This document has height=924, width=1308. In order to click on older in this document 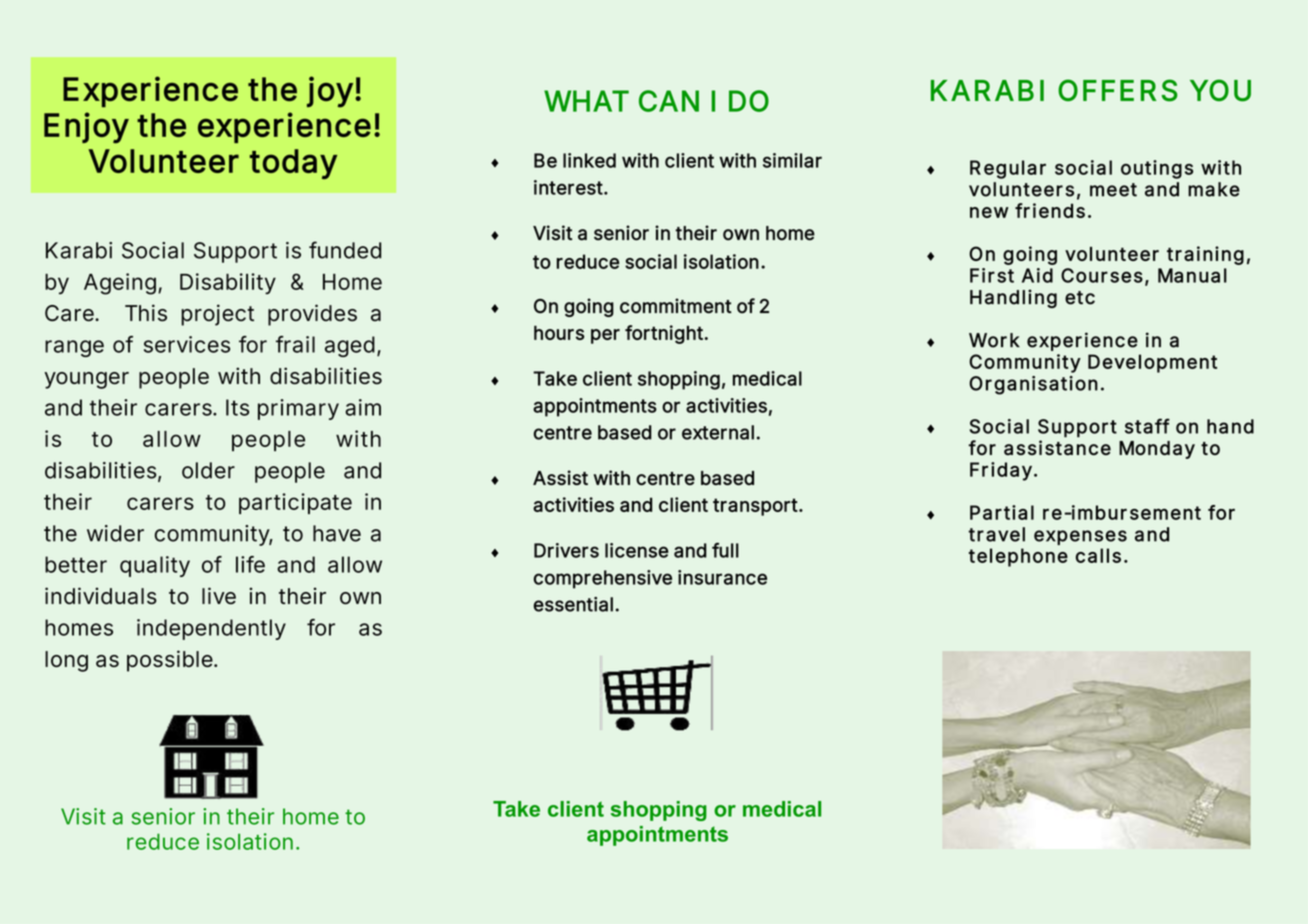, I will do `click(208, 470)`.
